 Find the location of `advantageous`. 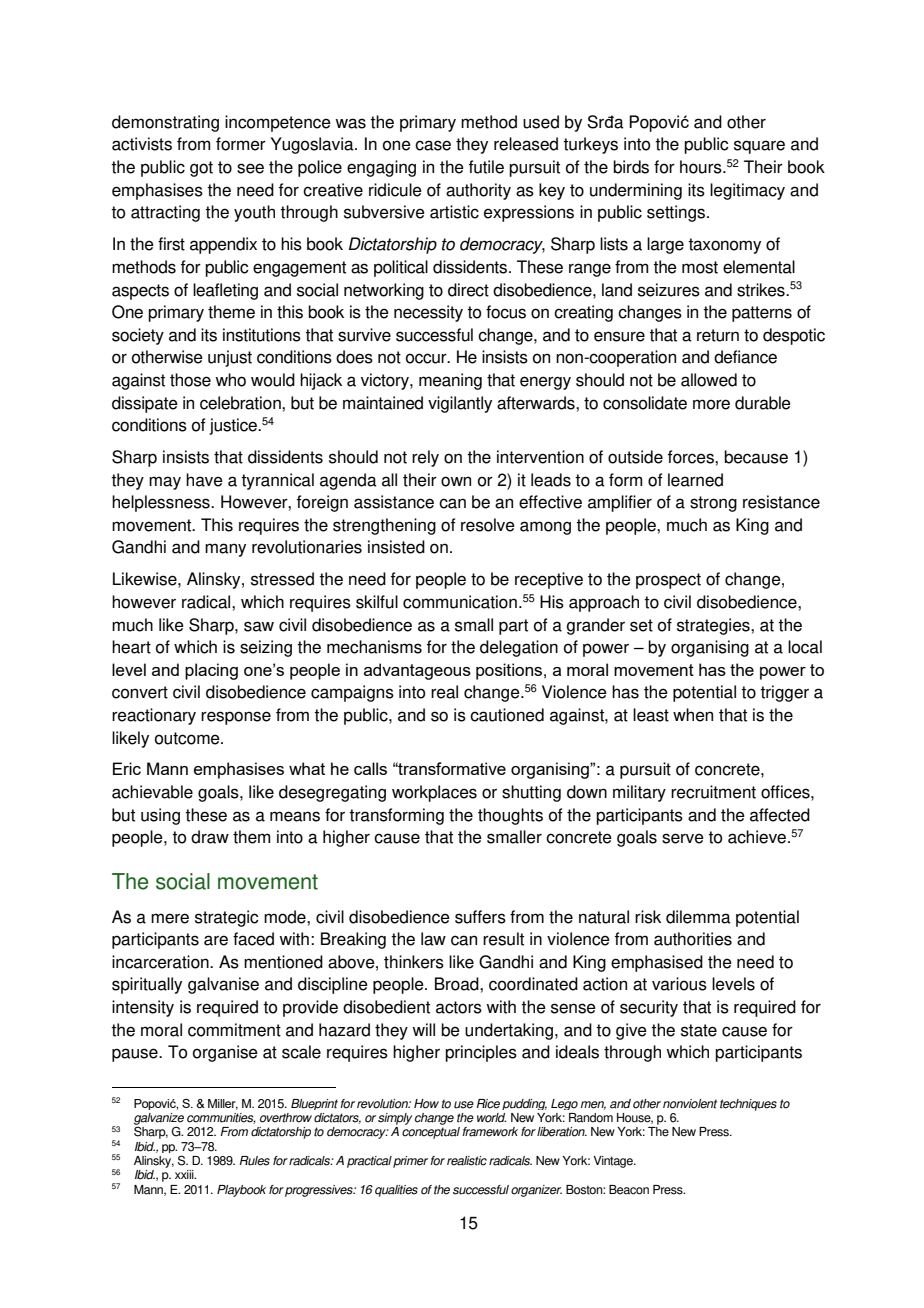

advantageous is located at coordinates (417, 671).
